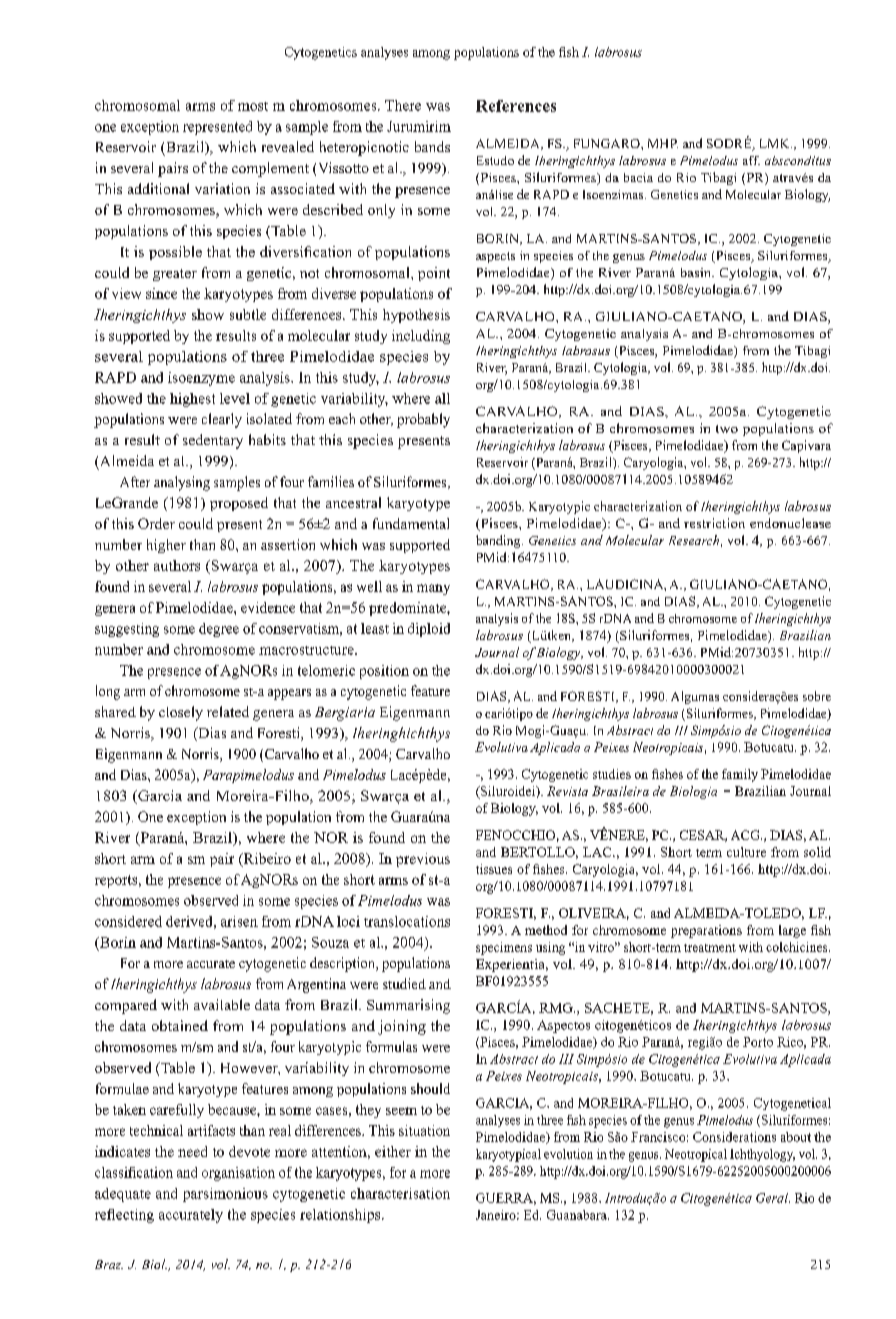 The width and height of the image is (896, 1319). What do you see at coordinates (225, 1195) in the image?
I see `parsimonious` at bounding box center [225, 1195].
